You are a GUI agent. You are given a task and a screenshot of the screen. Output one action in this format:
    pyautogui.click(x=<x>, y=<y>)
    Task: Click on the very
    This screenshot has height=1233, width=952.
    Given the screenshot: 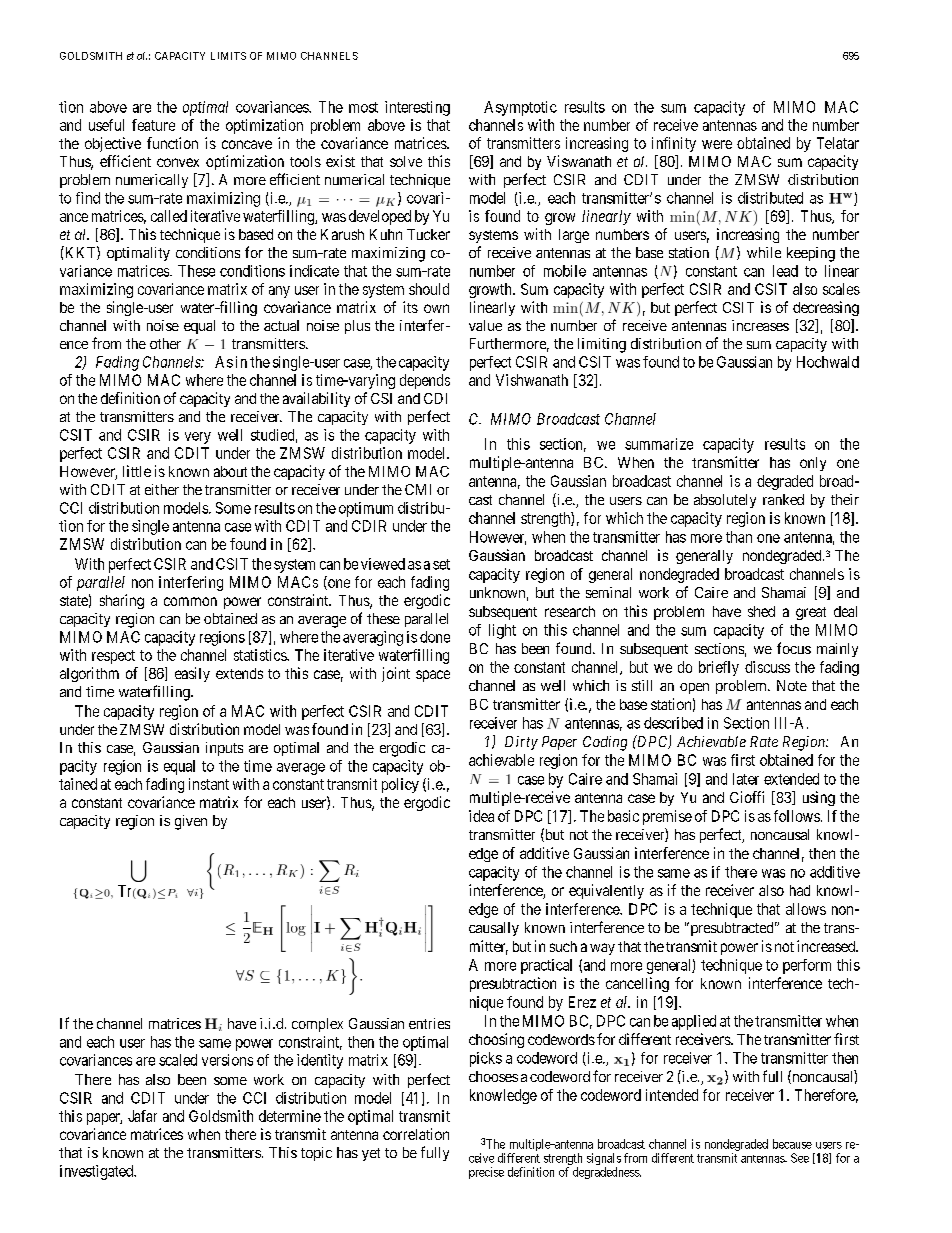 What is the action you would take?
    pyautogui.click(x=198, y=438)
